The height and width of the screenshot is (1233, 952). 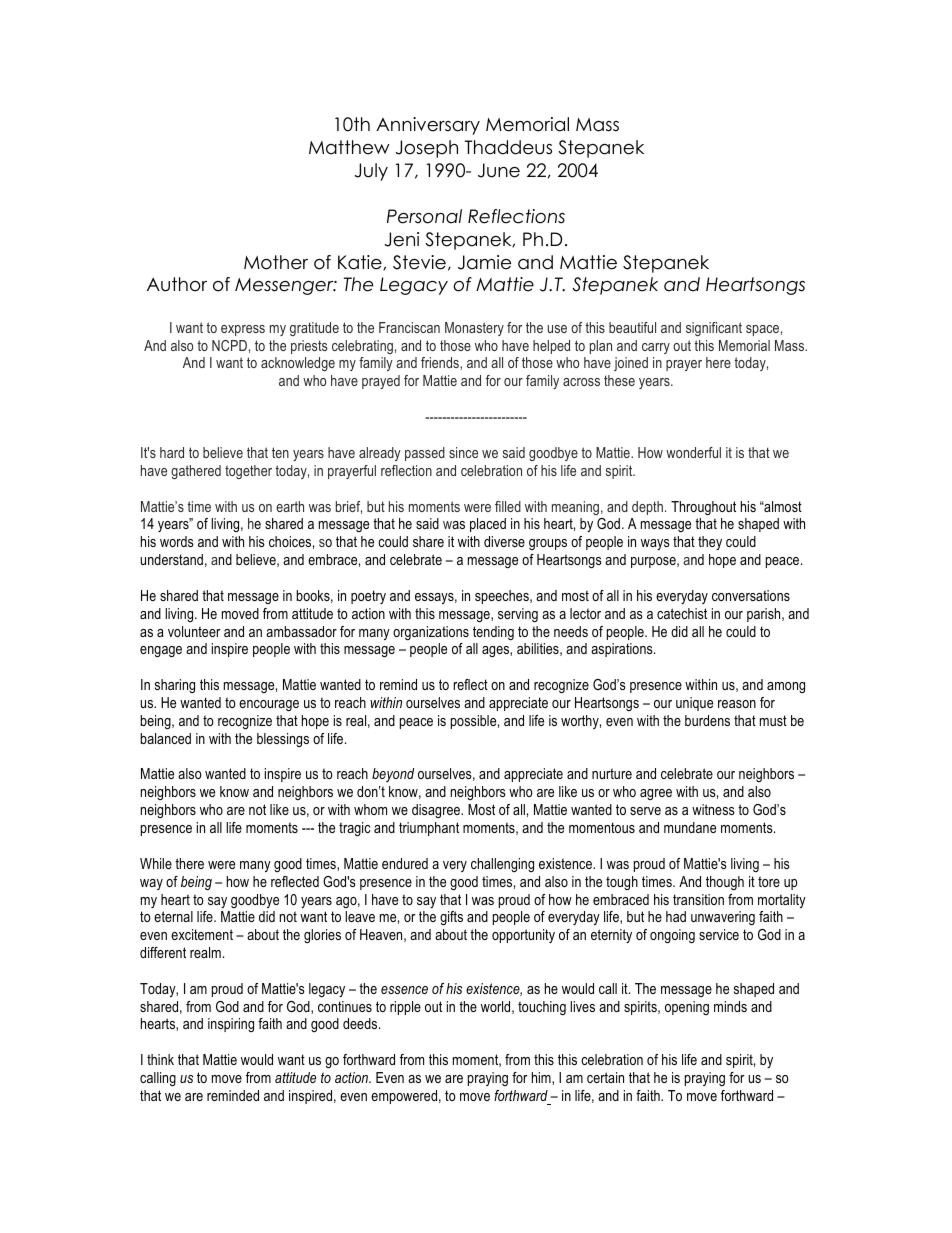 I want to click on Thaddeus, so click(x=508, y=147).
